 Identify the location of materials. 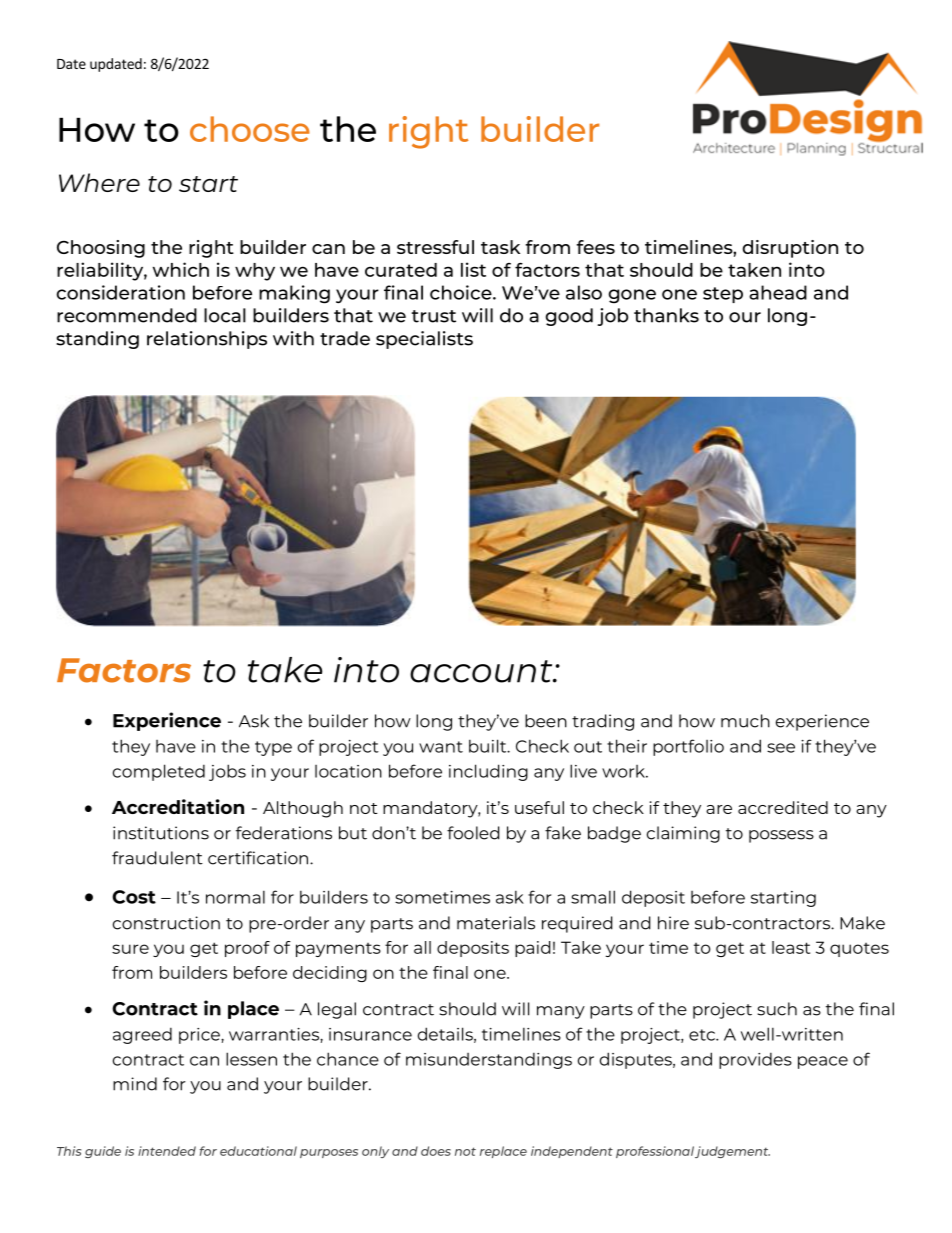
(496, 923).
